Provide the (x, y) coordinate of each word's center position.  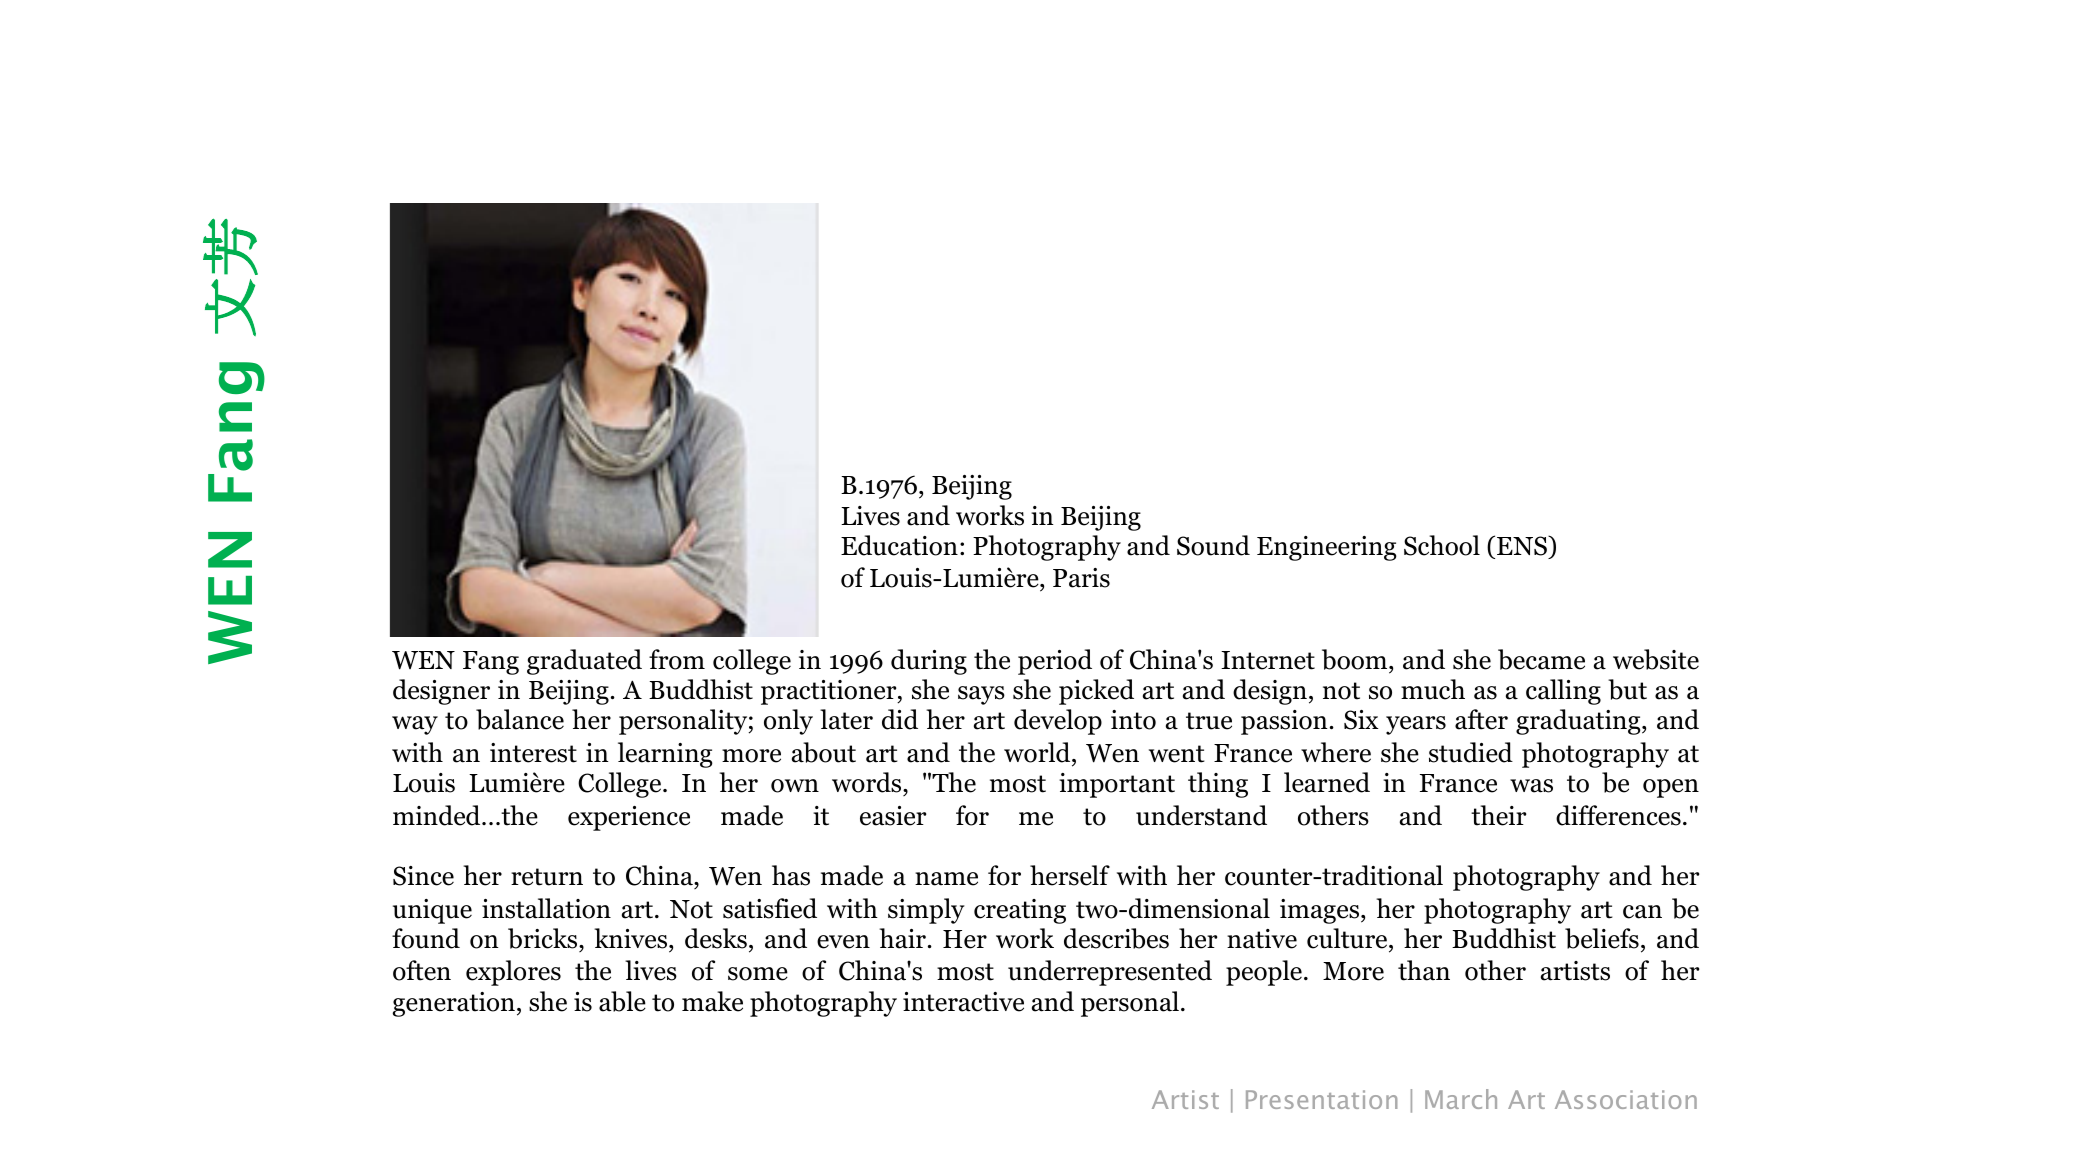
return (547, 877)
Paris (1081, 578)
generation (454, 1004)
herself (1070, 875)
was (1531, 786)
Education (899, 545)
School (1442, 545)
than (1424, 970)
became (1541, 659)
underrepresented (1110, 973)
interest (533, 753)
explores (513, 973)
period (1055, 662)
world (1038, 752)
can (1642, 912)
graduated (584, 662)
